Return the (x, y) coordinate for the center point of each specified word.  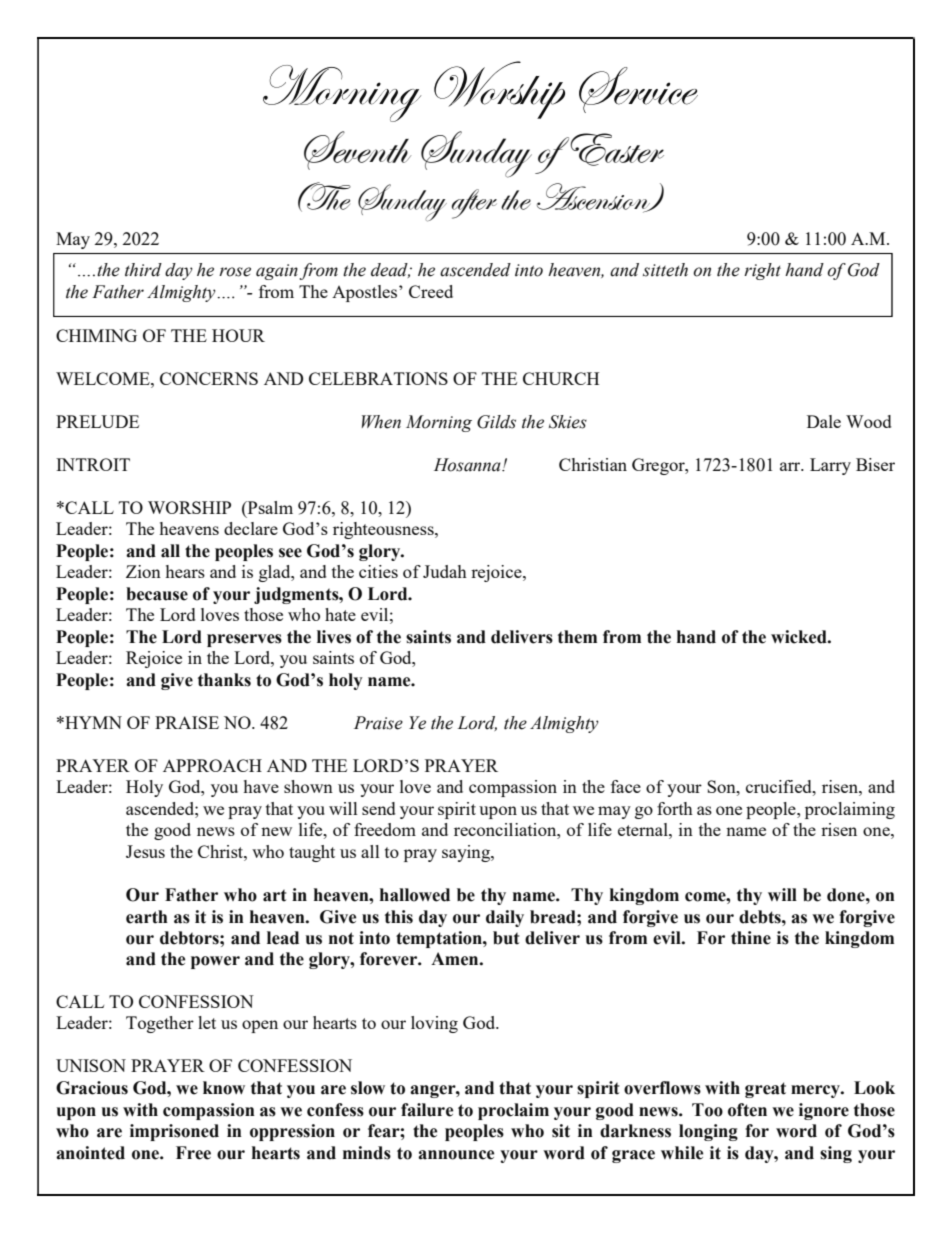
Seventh (357, 150)
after (474, 204)
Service (638, 90)
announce (456, 1155)
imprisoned (174, 1132)
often (747, 1110)
